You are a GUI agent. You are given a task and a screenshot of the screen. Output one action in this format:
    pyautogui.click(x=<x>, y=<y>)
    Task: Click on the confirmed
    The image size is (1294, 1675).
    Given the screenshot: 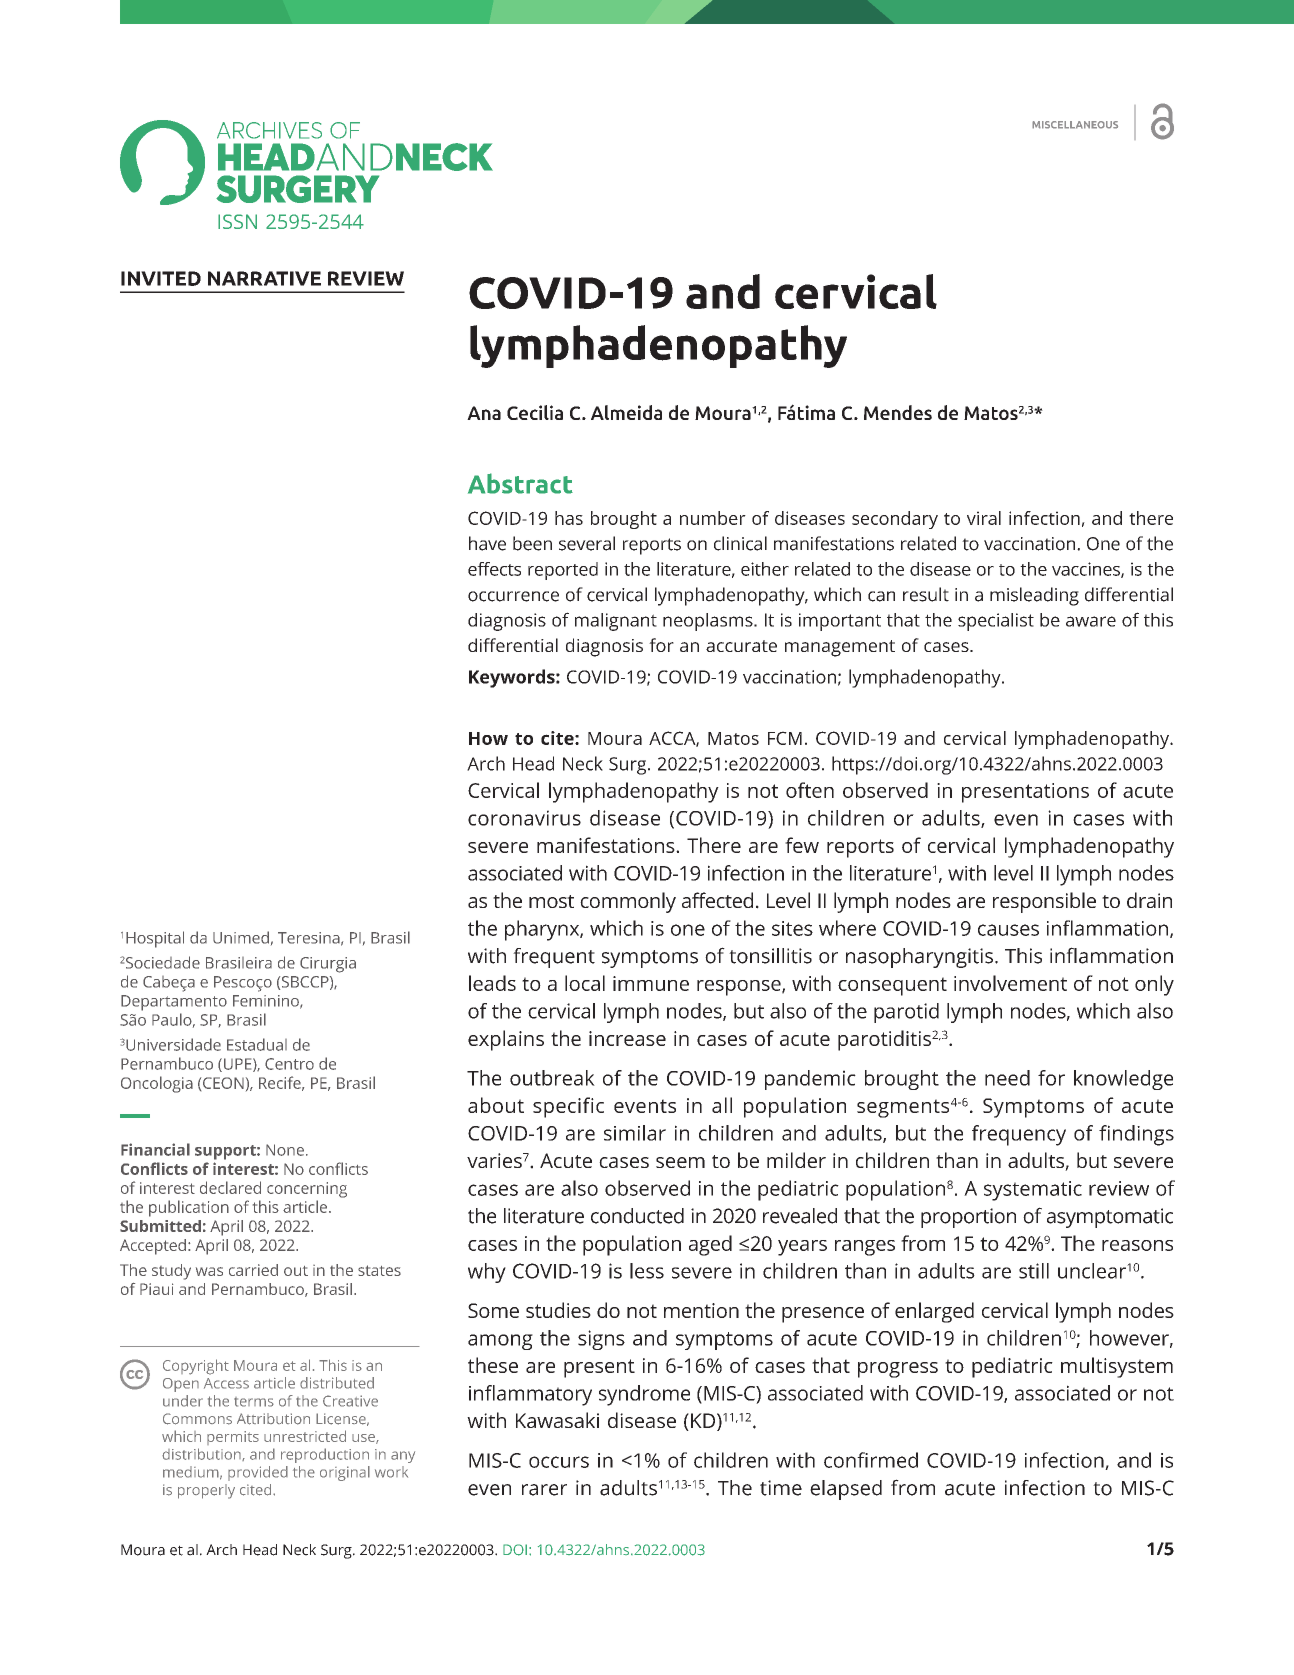 What is the action you would take?
    pyautogui.click(x=871, y=1460)
